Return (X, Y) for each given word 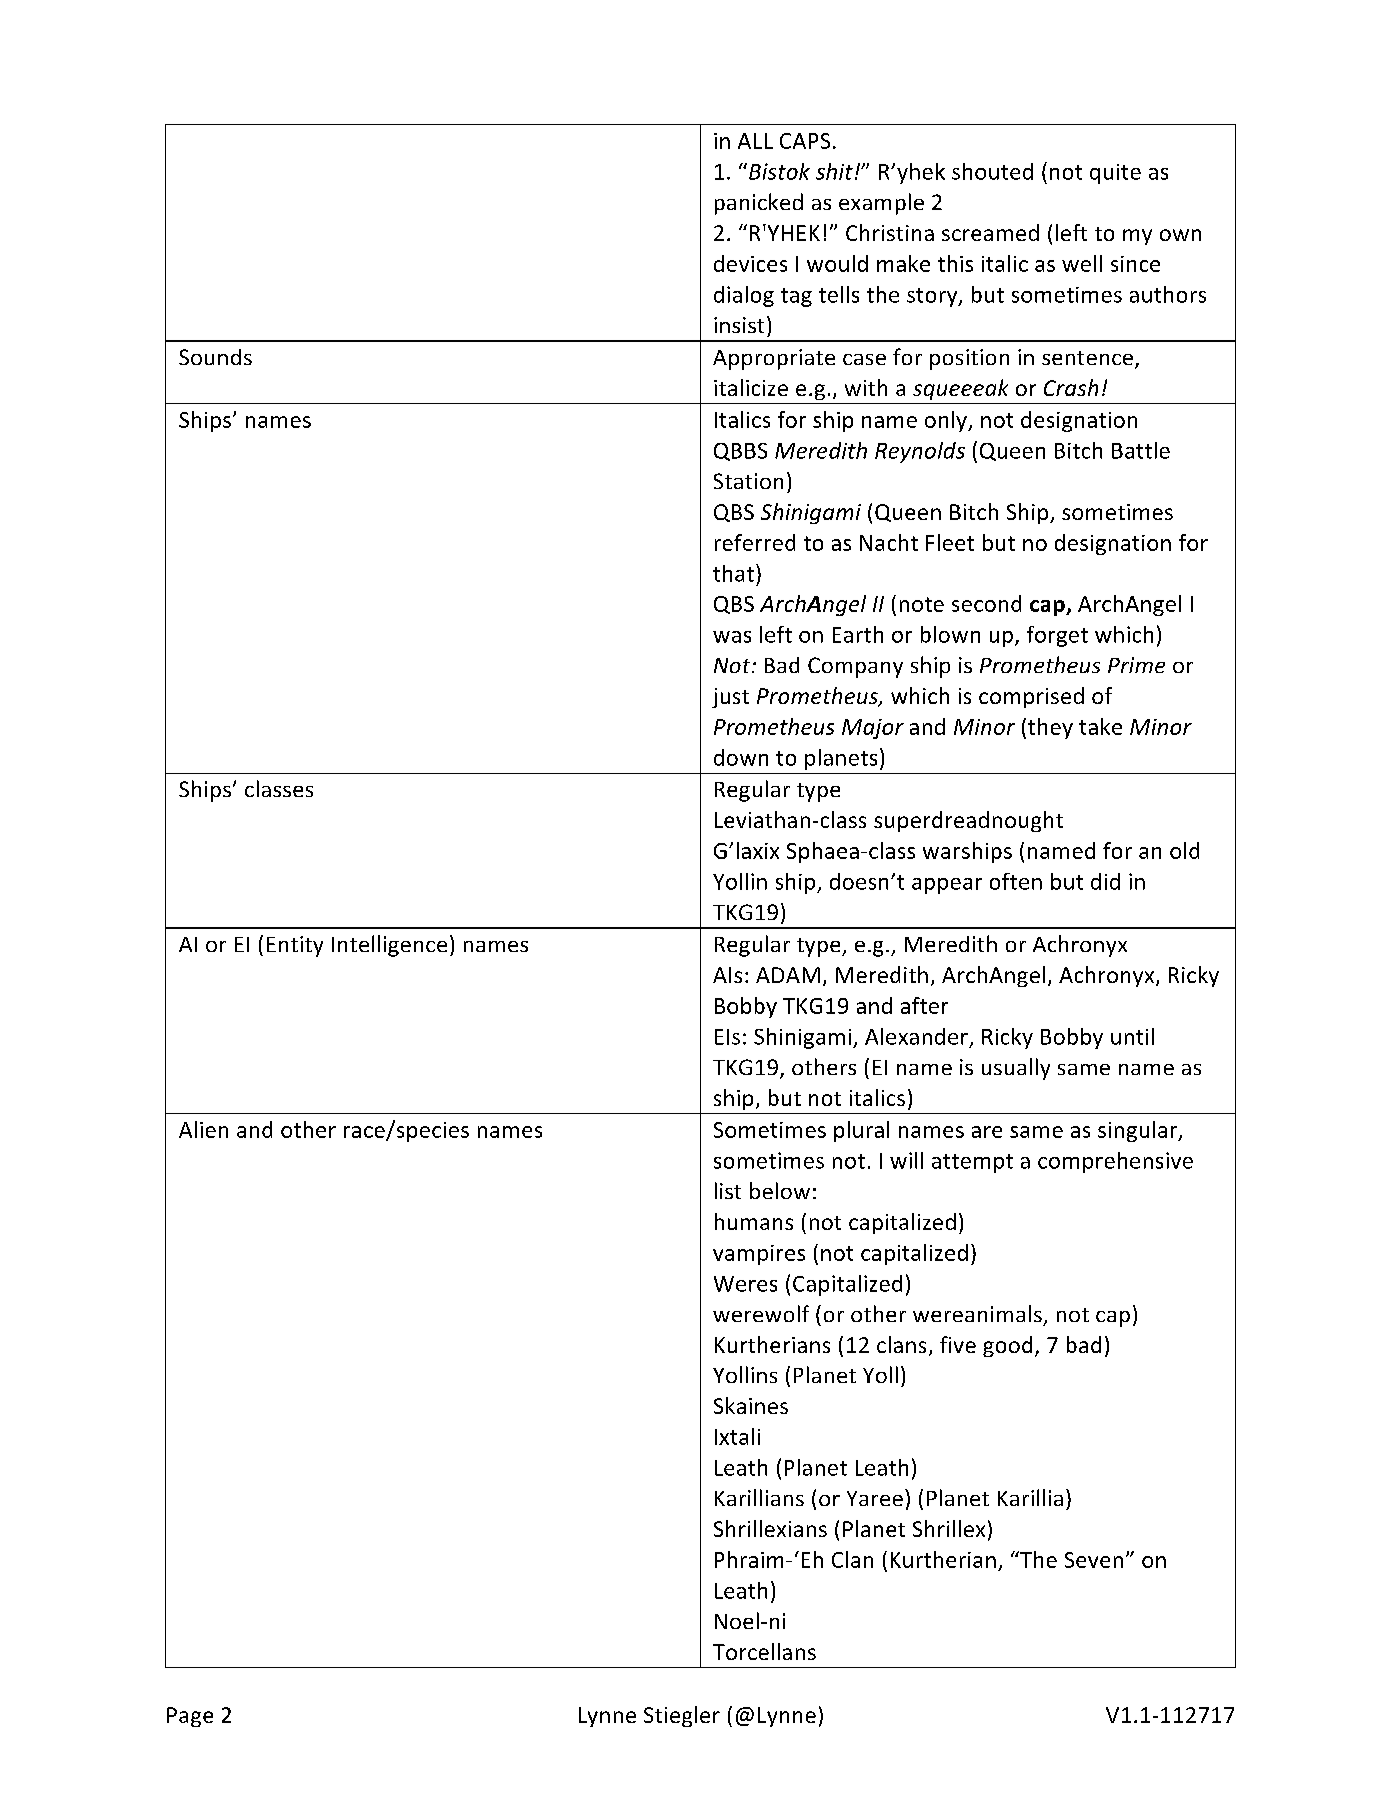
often (1016, 881)
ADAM (788, 975)
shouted (992, 171)
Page (190, 1717)
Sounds (215, 357)
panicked (759, 204)
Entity (295, 946)
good (1007, 1346)
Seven (1094, 1560)
